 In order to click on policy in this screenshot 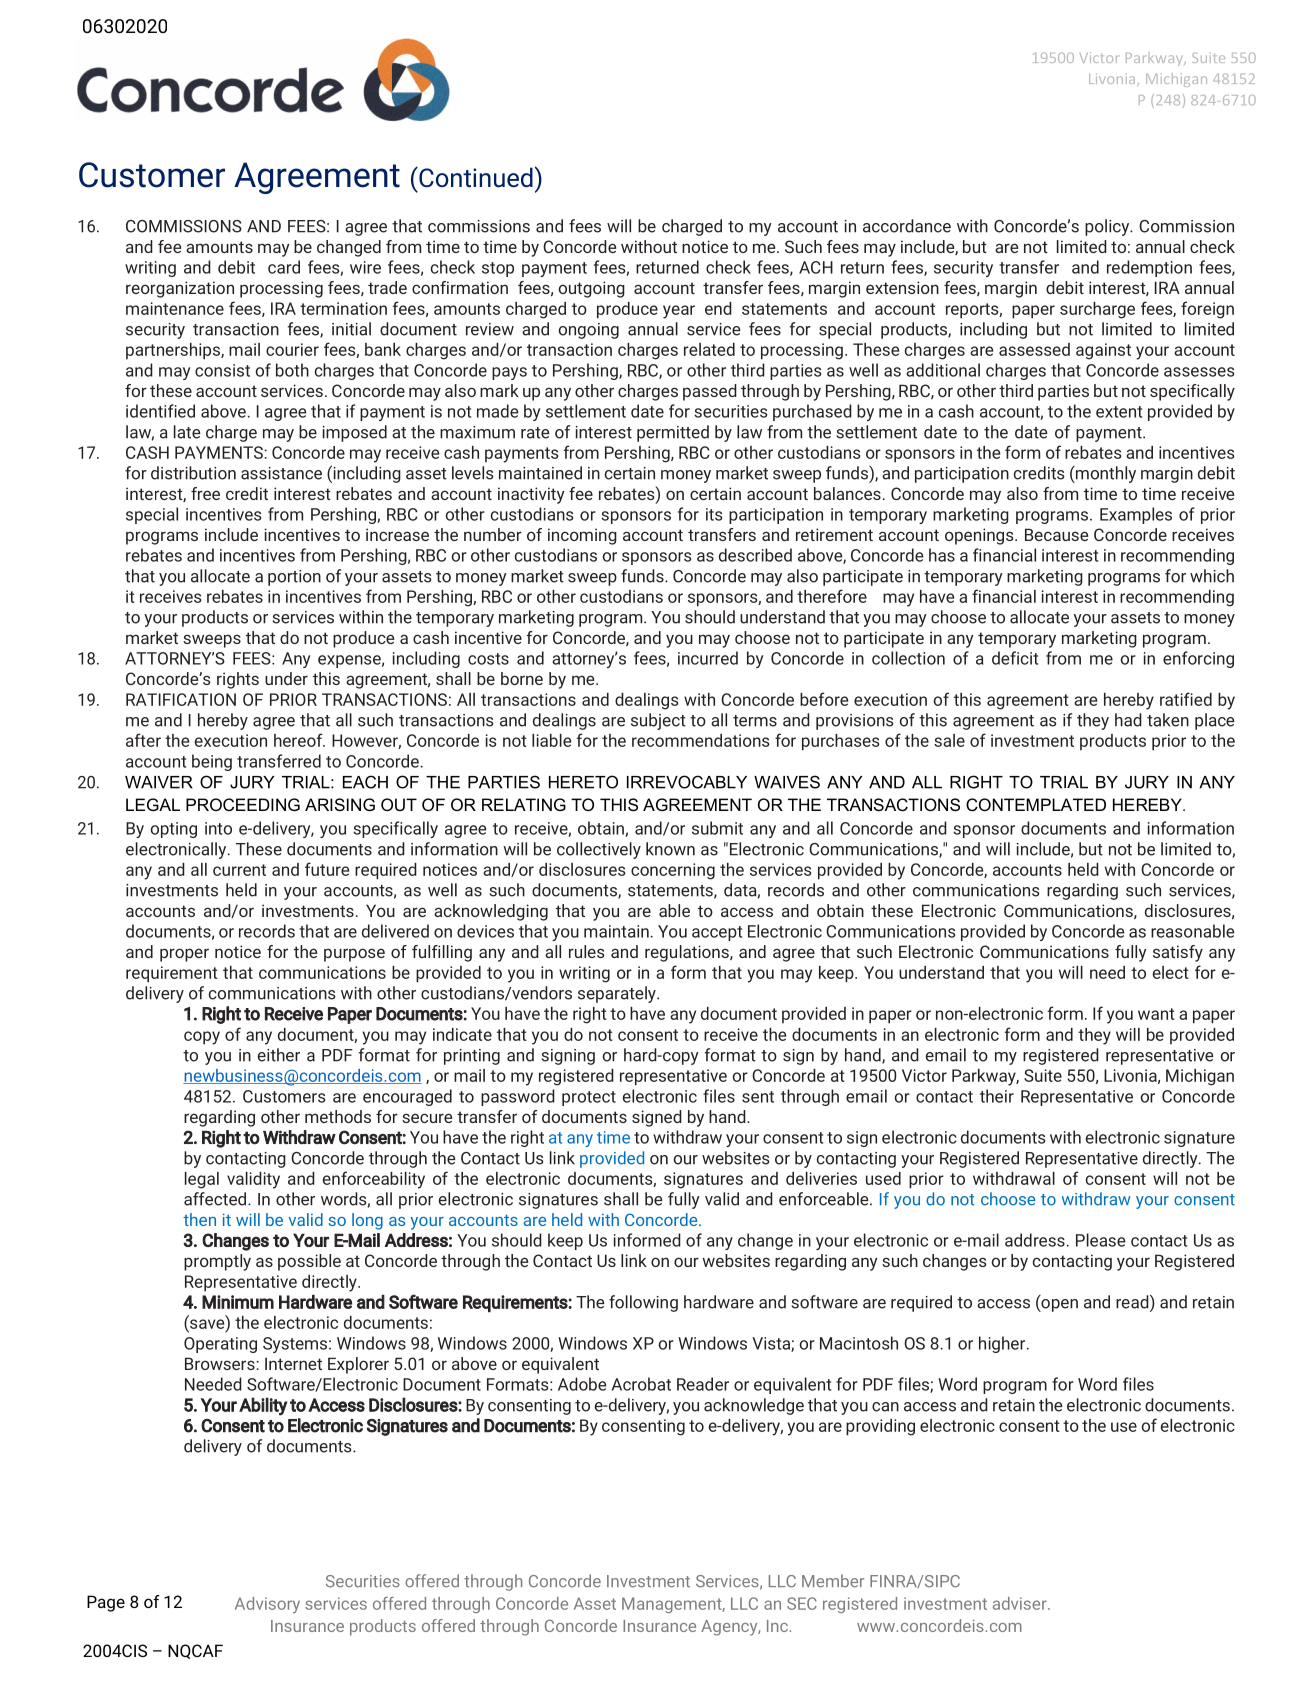, I will do `click(1108, 227)`.
